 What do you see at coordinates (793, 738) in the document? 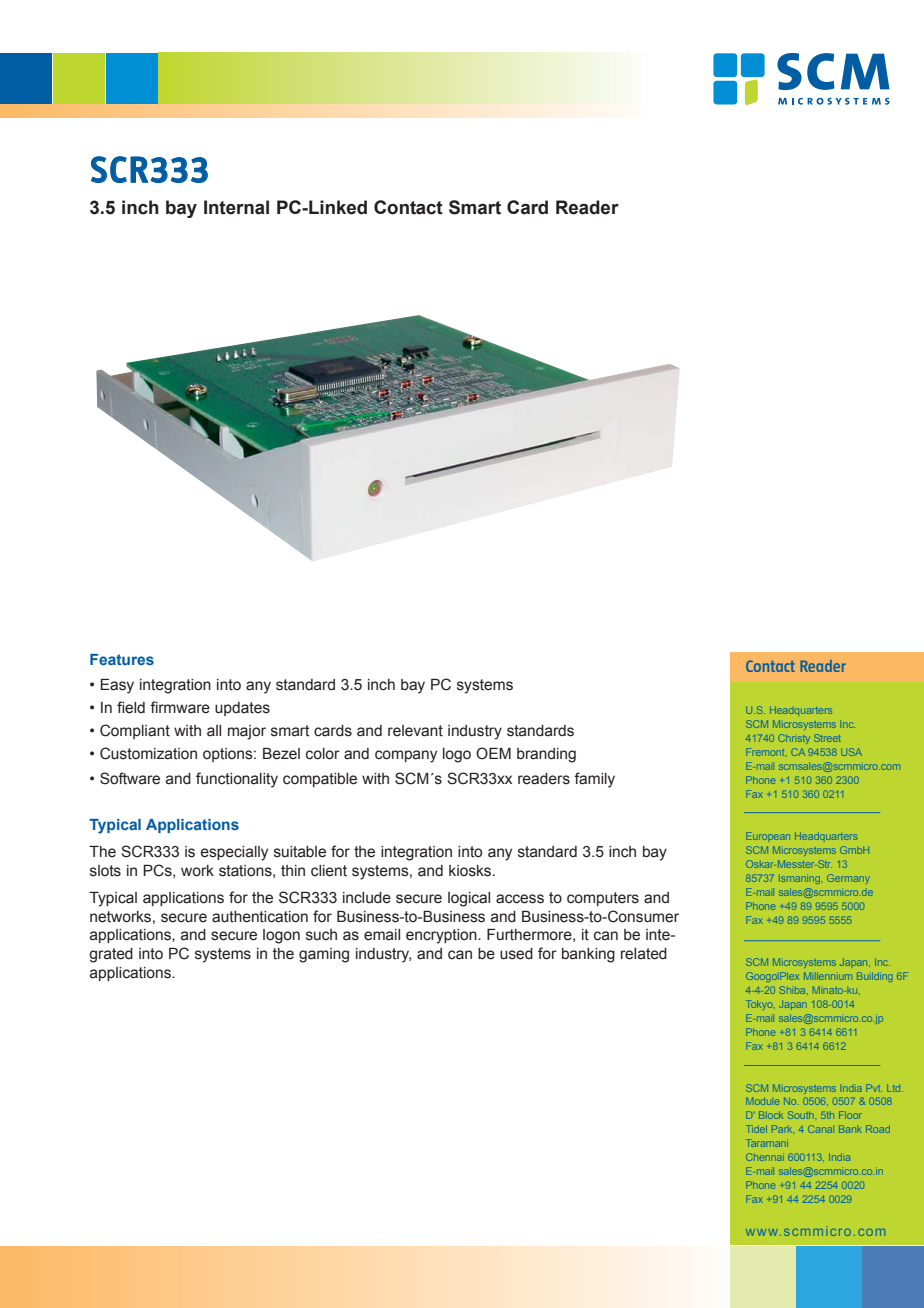
I see `Christy` at bounding box center [793, 738].
